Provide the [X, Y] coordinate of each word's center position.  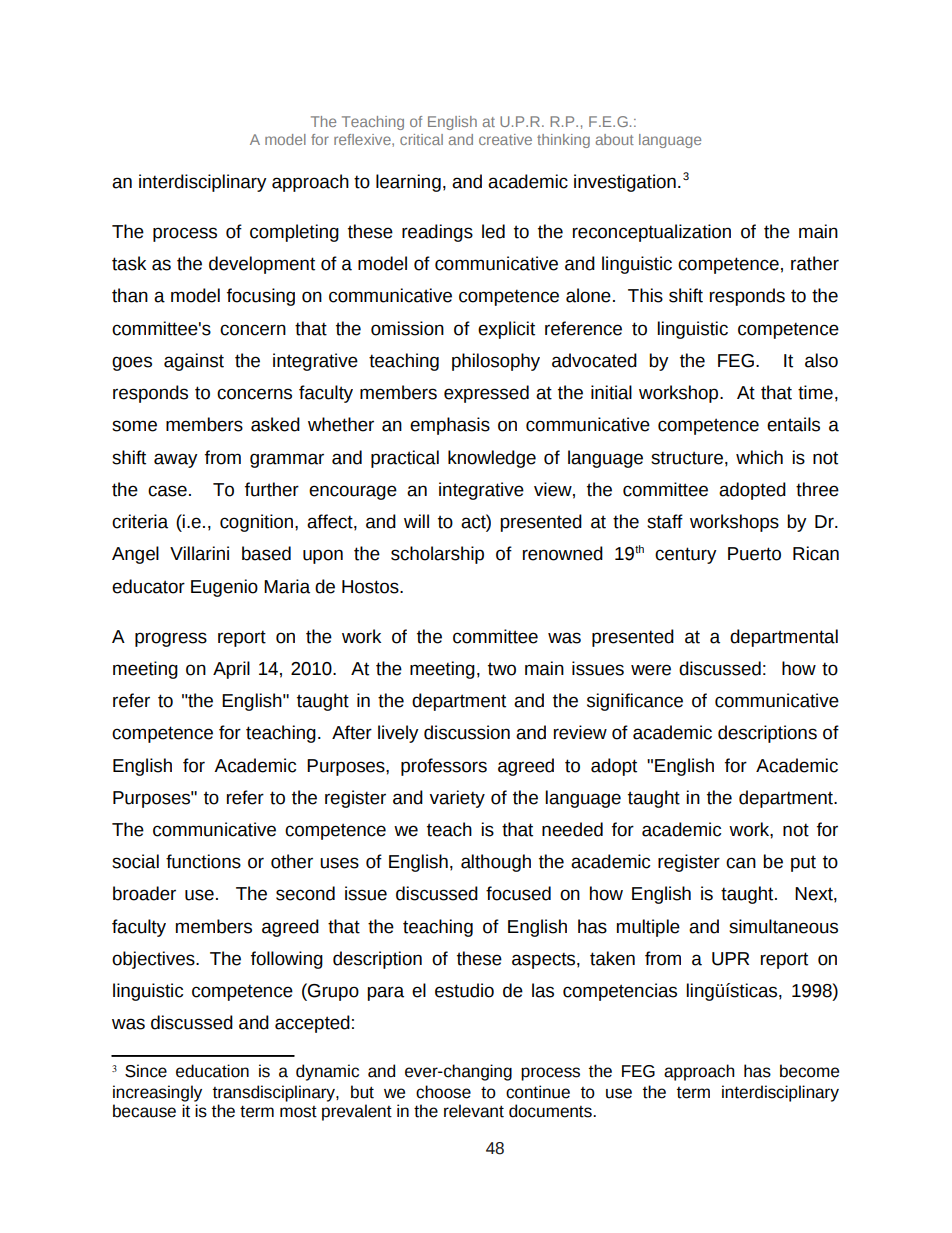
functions [203, 861]
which [759, 457]
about [615, 139]
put [803, 863]
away [176, 460]
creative [505, 139]
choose [443, 1092]
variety [457, 799]
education [212, 1071]
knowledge [492, 459]
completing [294, 233]
